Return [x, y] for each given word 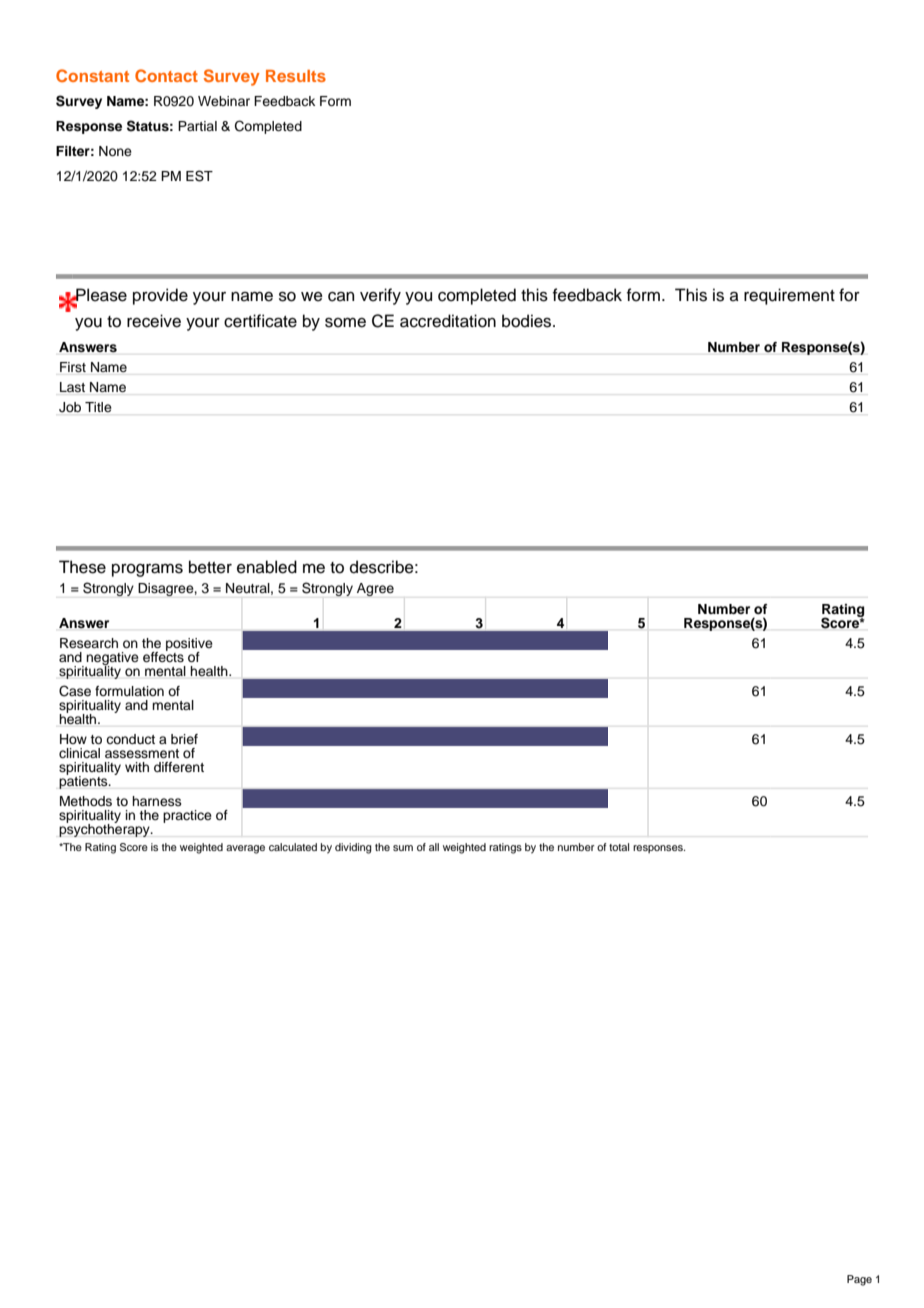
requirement [789, 296]
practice [187, 816]
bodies [528, 321]
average [245, 849]
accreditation [448, 321]
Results [296, 76]
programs [147, 570]
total [619, 847]
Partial [197, 126]
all [434, 847]
